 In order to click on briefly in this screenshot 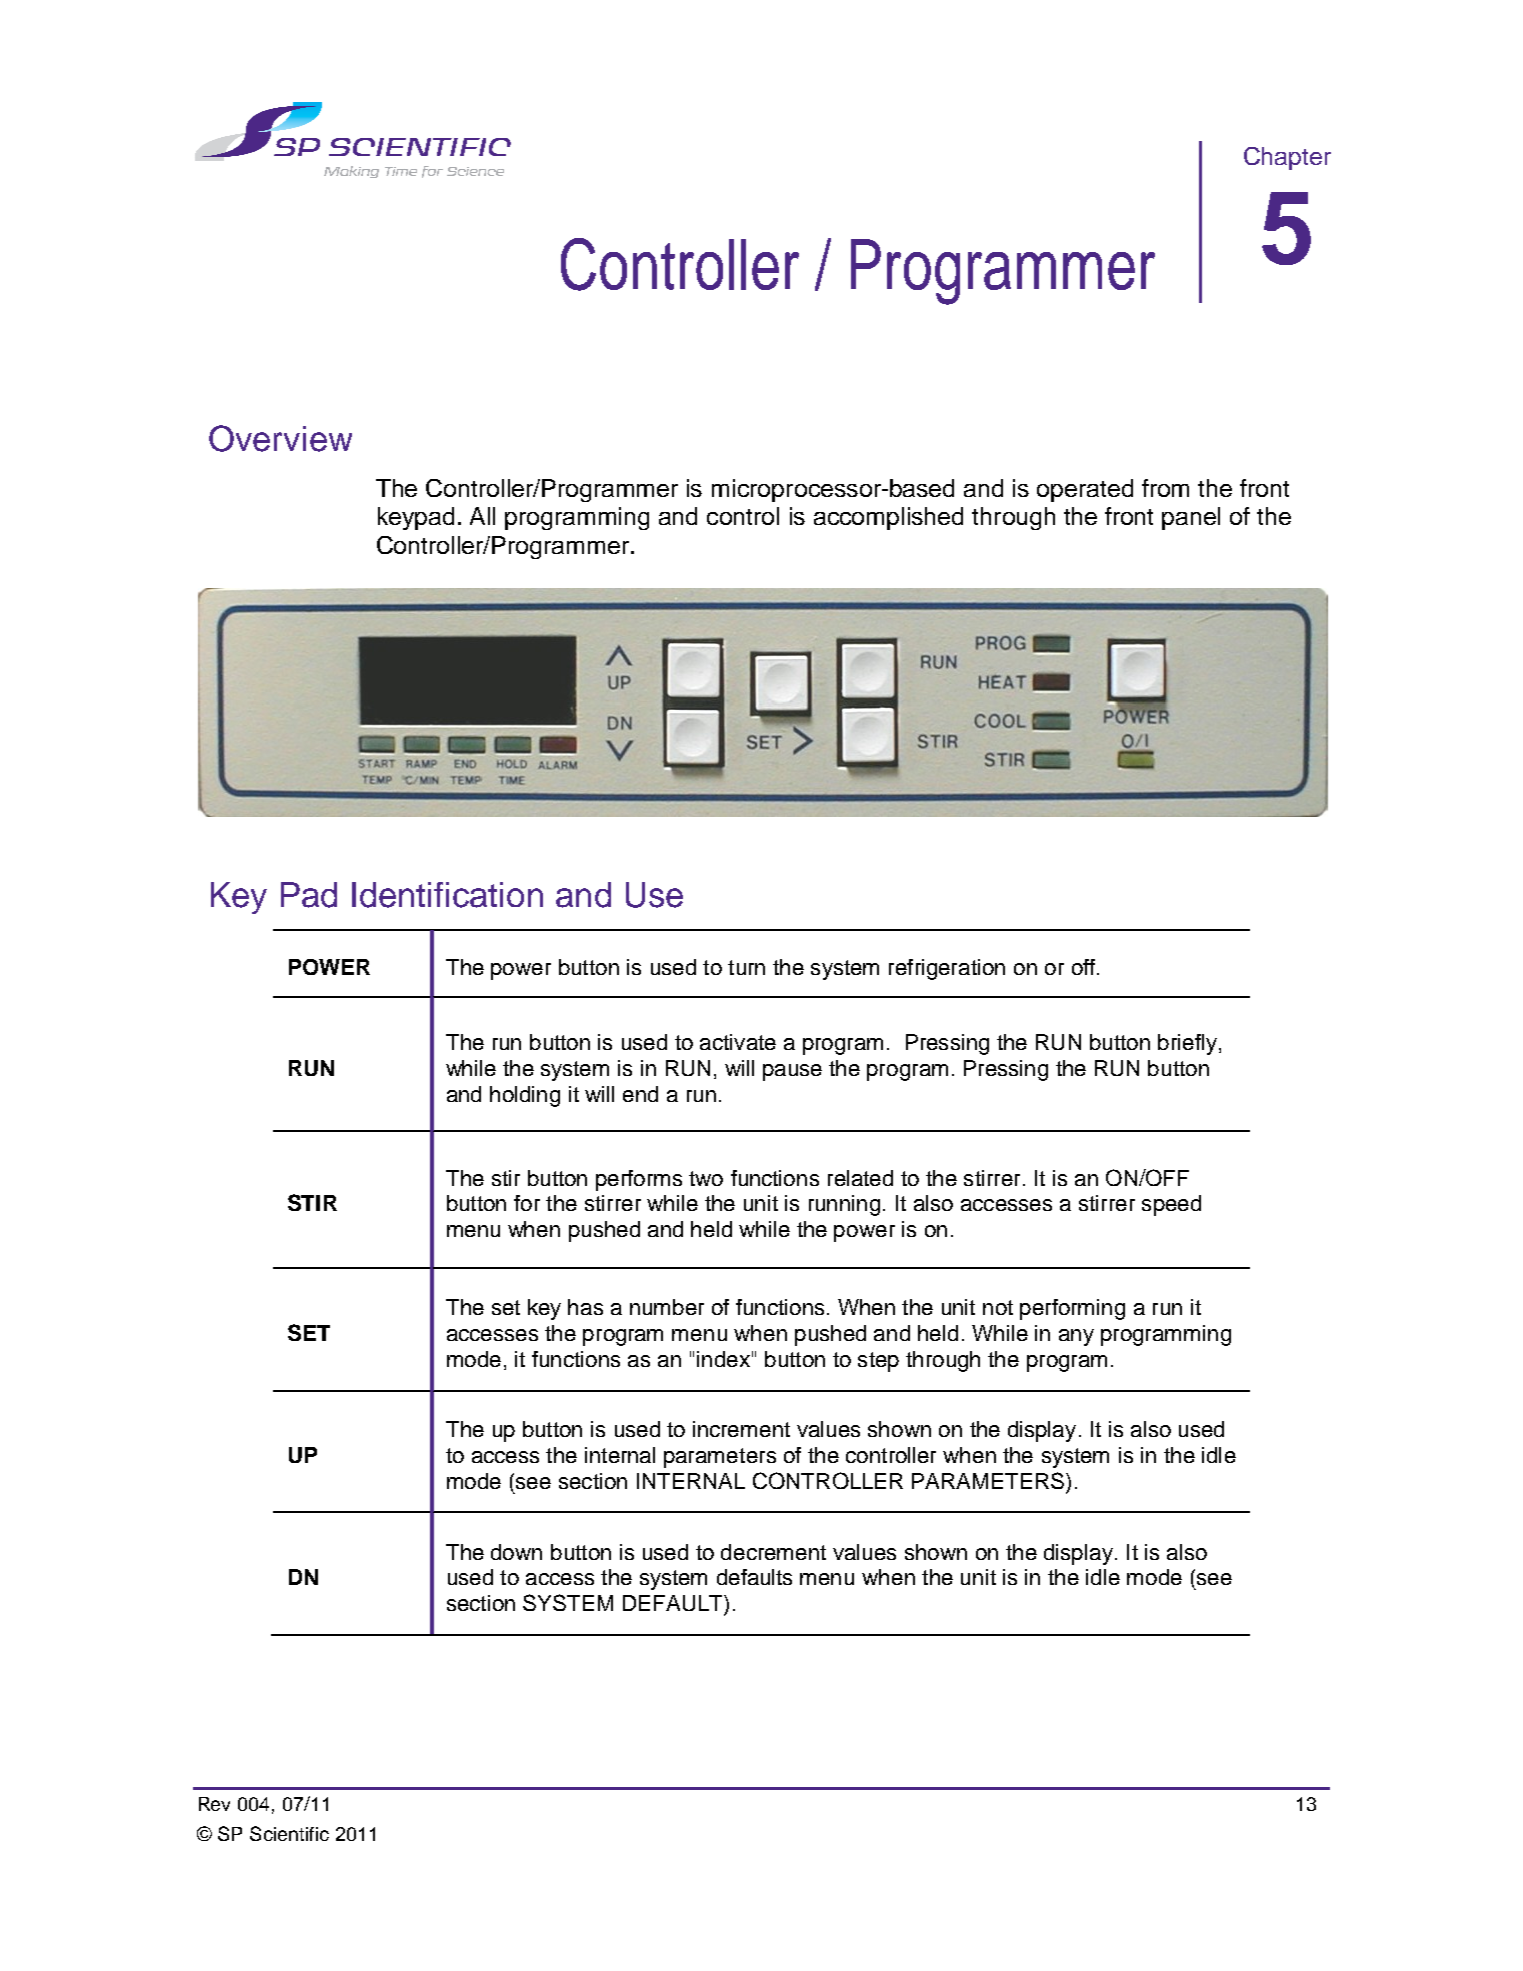, I will do `click(1189, 1044)`.
